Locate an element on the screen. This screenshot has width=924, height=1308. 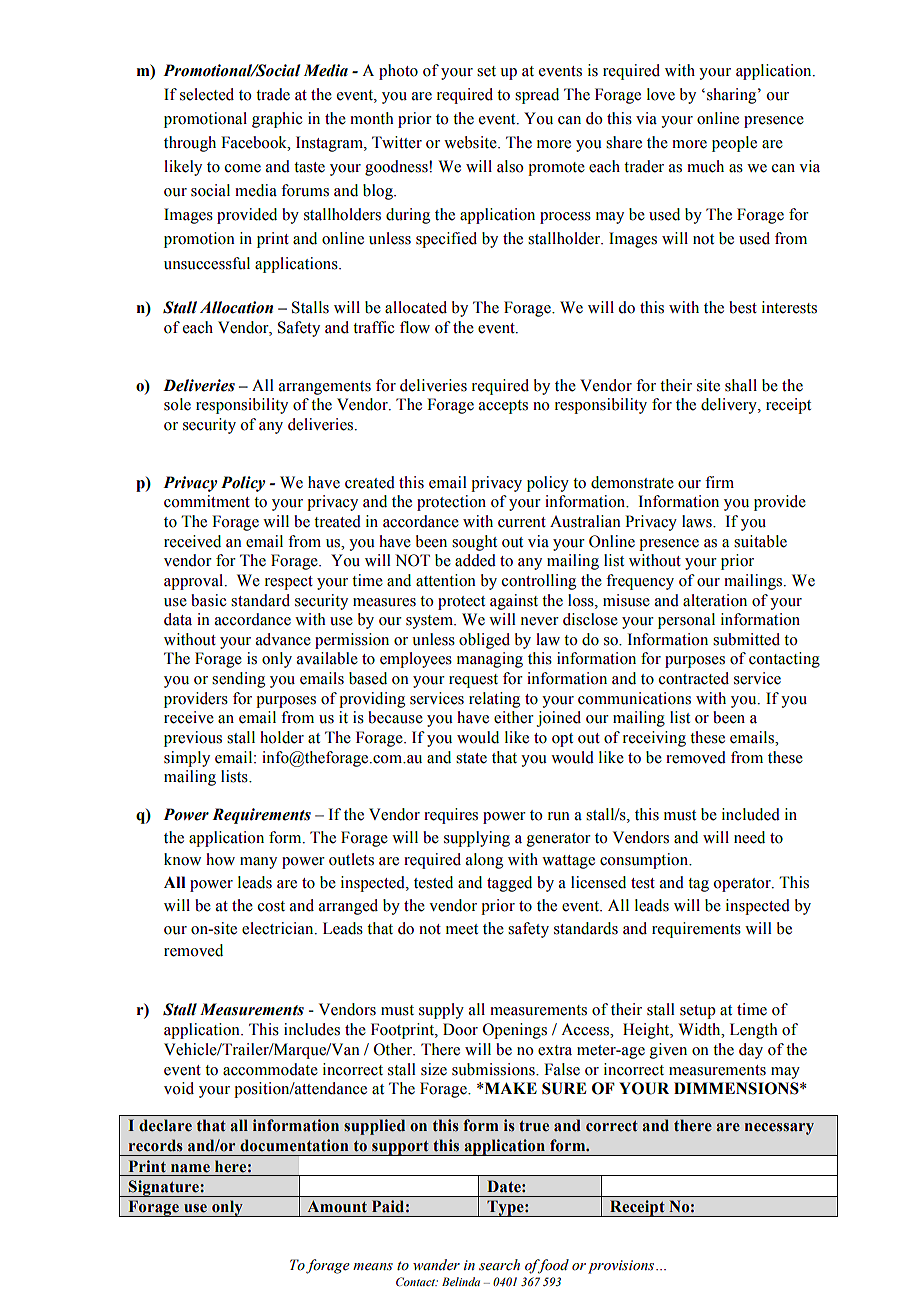
search is located at coordinates (499, 1265).
